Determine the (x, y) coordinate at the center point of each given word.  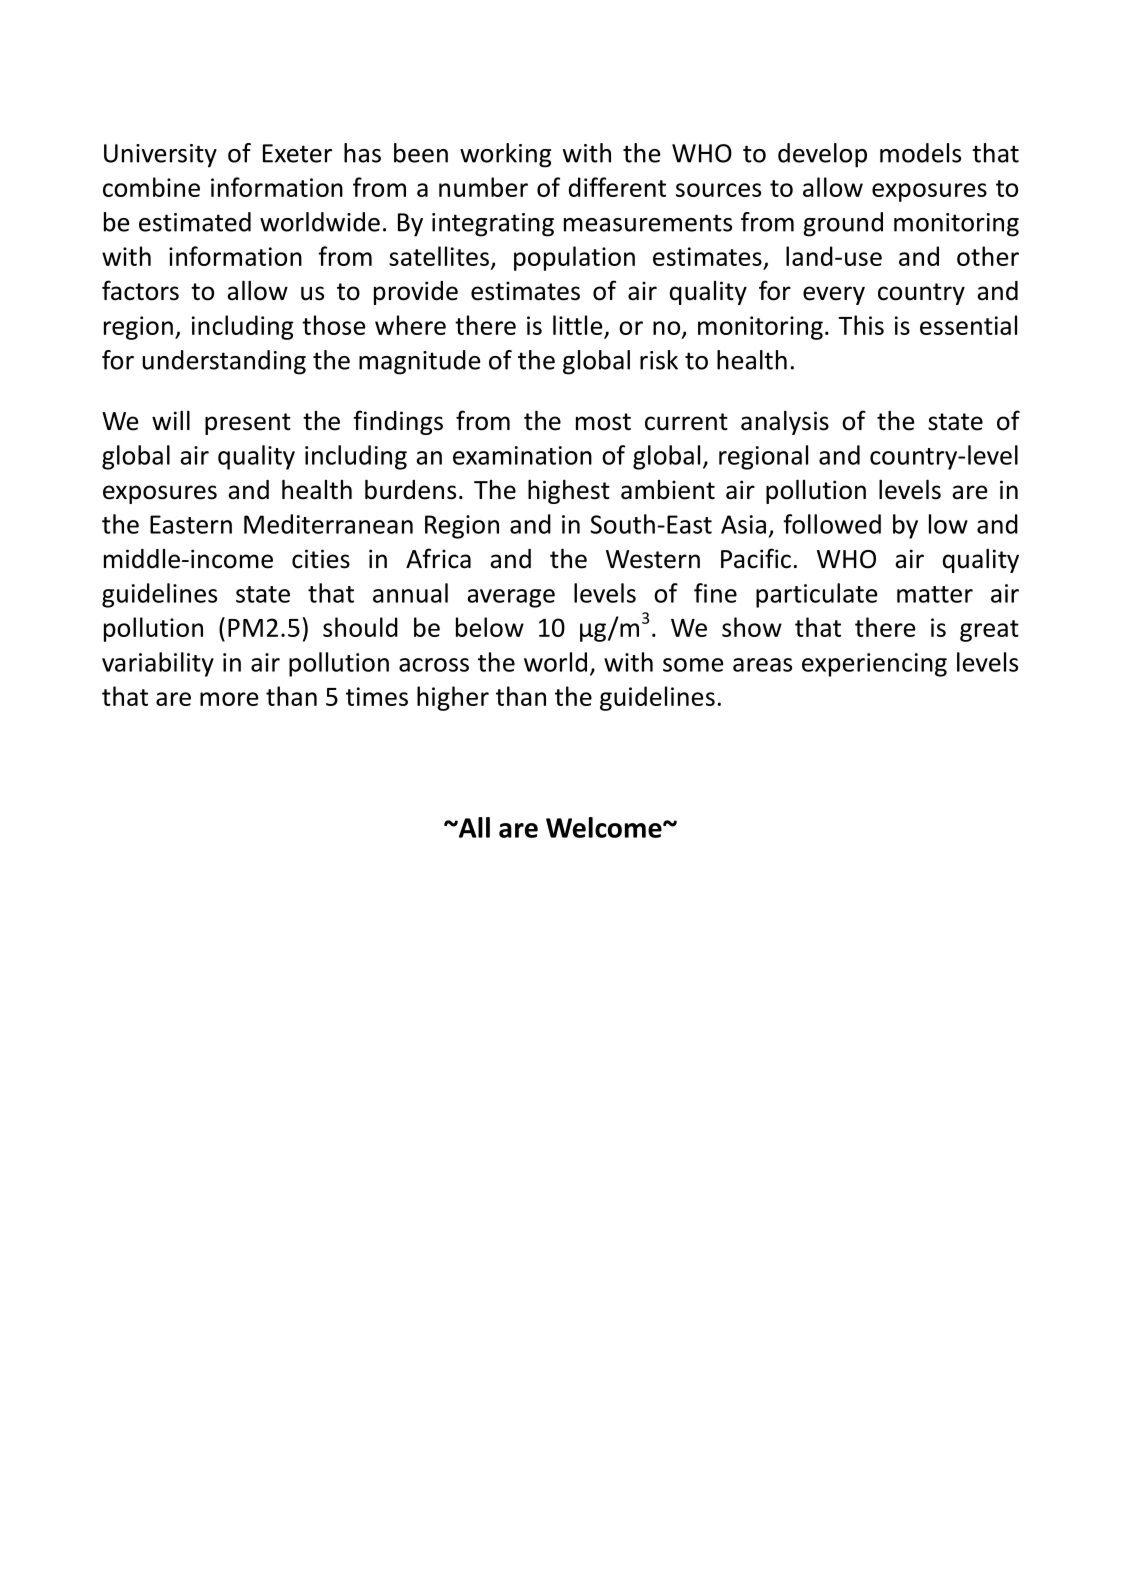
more (229, 699)
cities (321, 559)
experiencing (874, 665)
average (511, 598)
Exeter (297, 153)
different (617, 187)
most (603, 422)
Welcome (605, 827)
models (920, 153)
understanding (224, 362)
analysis (785, 422)
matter (935, 594)
